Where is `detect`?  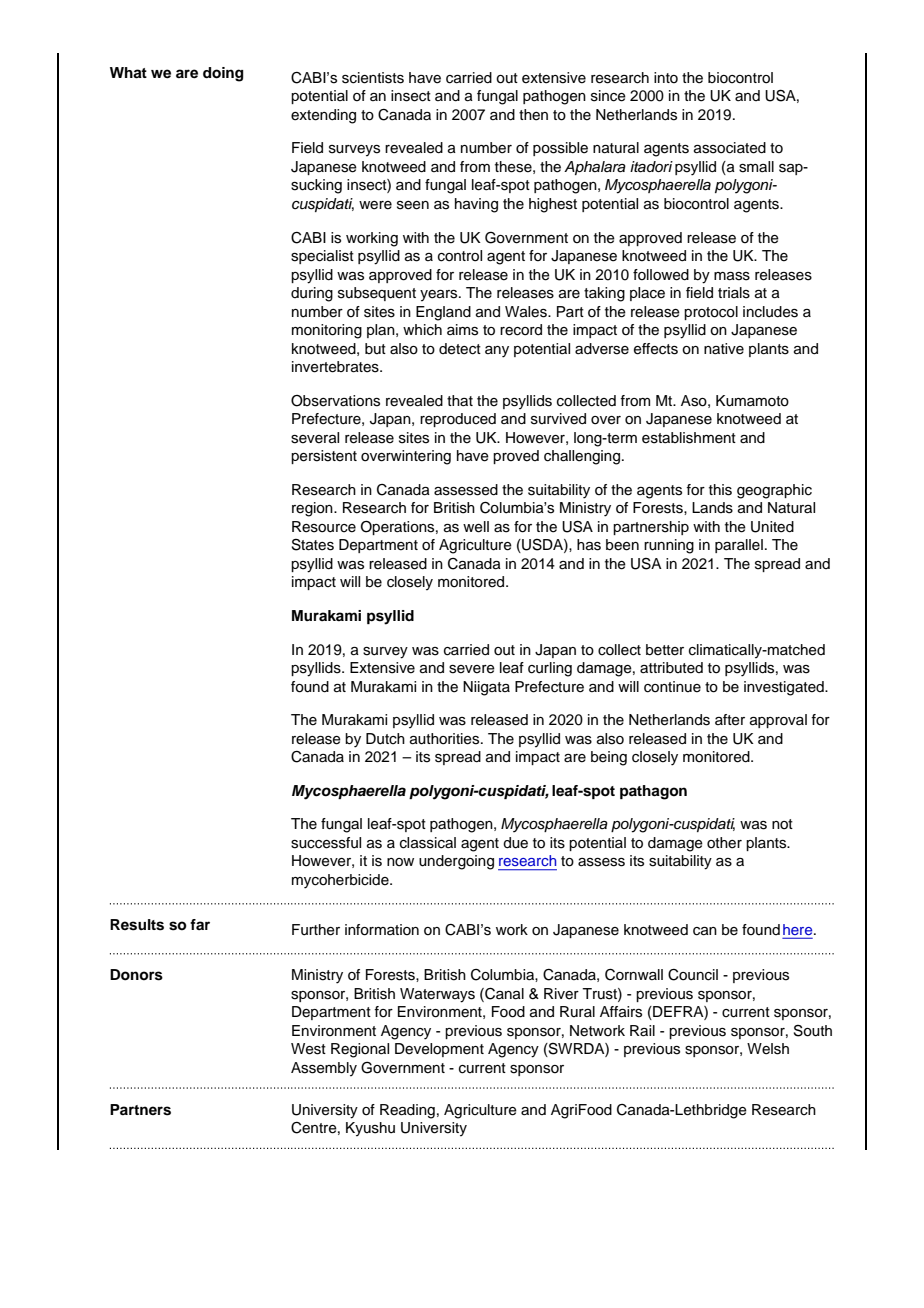 detect is located at coordinates (460, 349).
